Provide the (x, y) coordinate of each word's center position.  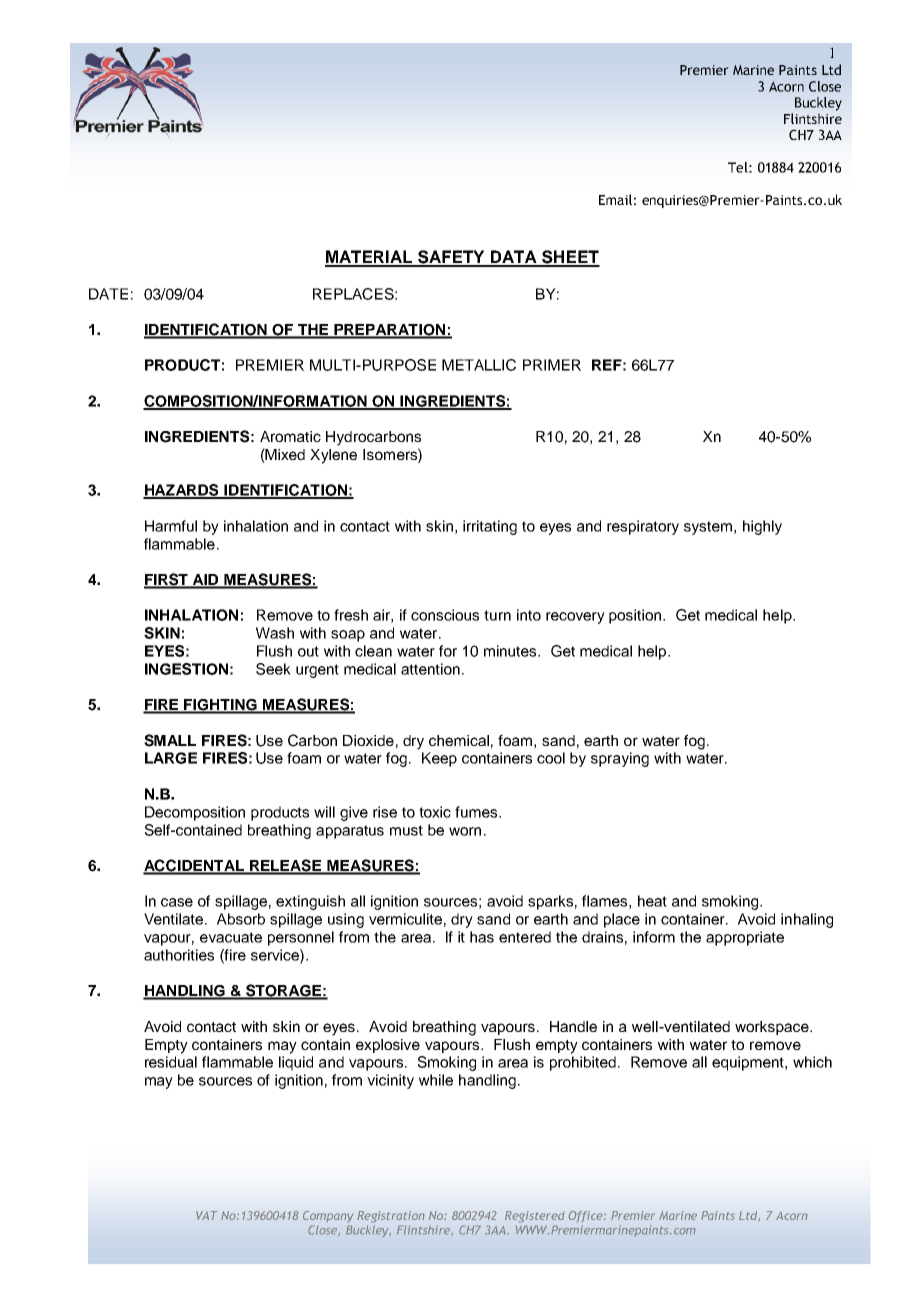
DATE (108, 294)
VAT (207, 1215)
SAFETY (451, 258)
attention (430, 669)
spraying (620, 759)
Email (615, 199)
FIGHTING (220, 706)
